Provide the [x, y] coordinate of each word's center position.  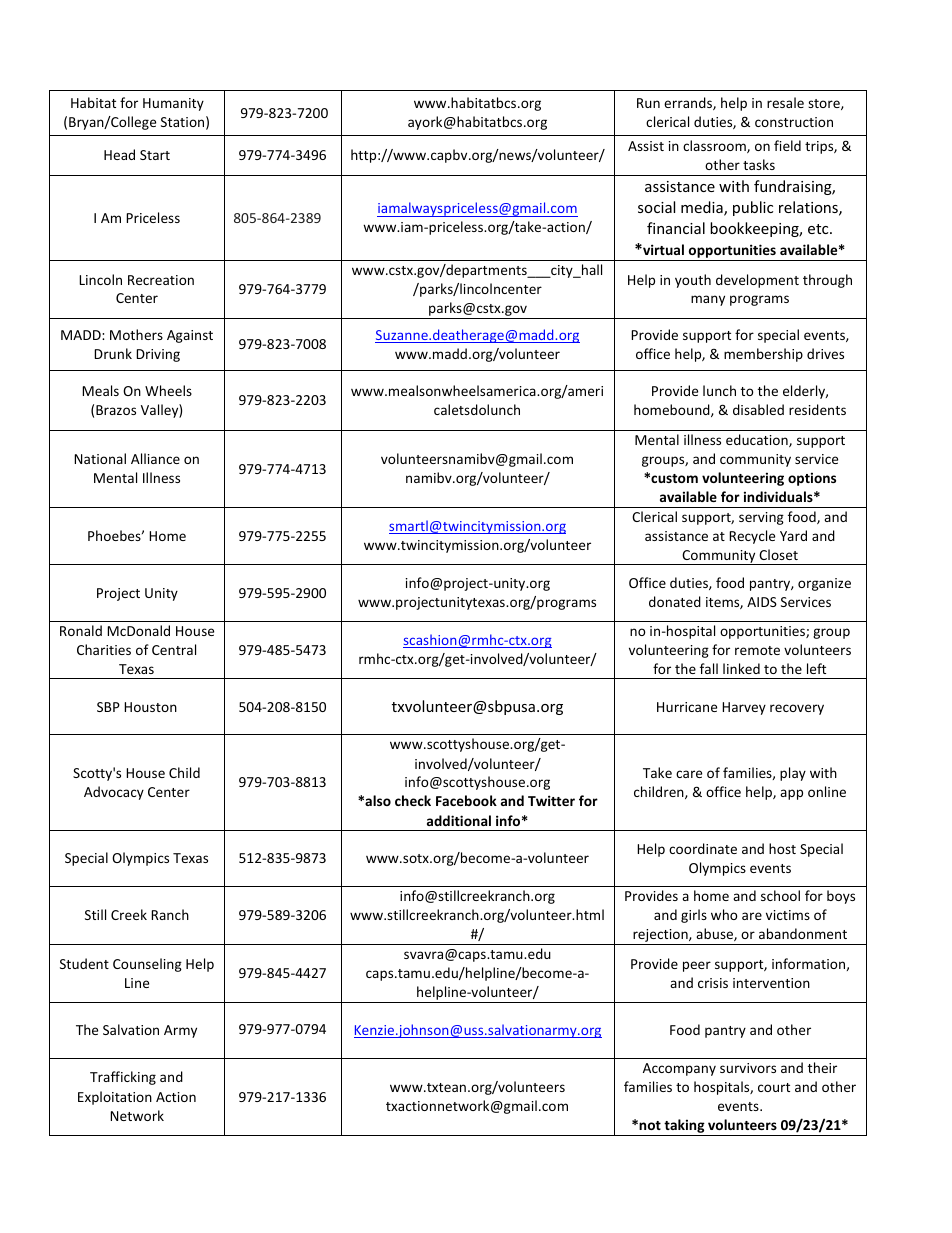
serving [761, 518]
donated [675, 601]
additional [459, 820]
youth [693, 281]
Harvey [744, 708]
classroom [715, 146]
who [724, 914]
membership [763, 355]
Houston [150, 707]
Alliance [155, 458]
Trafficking [123, 1078]
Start [155, 155]
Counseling [147, 965]
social [656, 207]
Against [190, 336]
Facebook [466, 800]
